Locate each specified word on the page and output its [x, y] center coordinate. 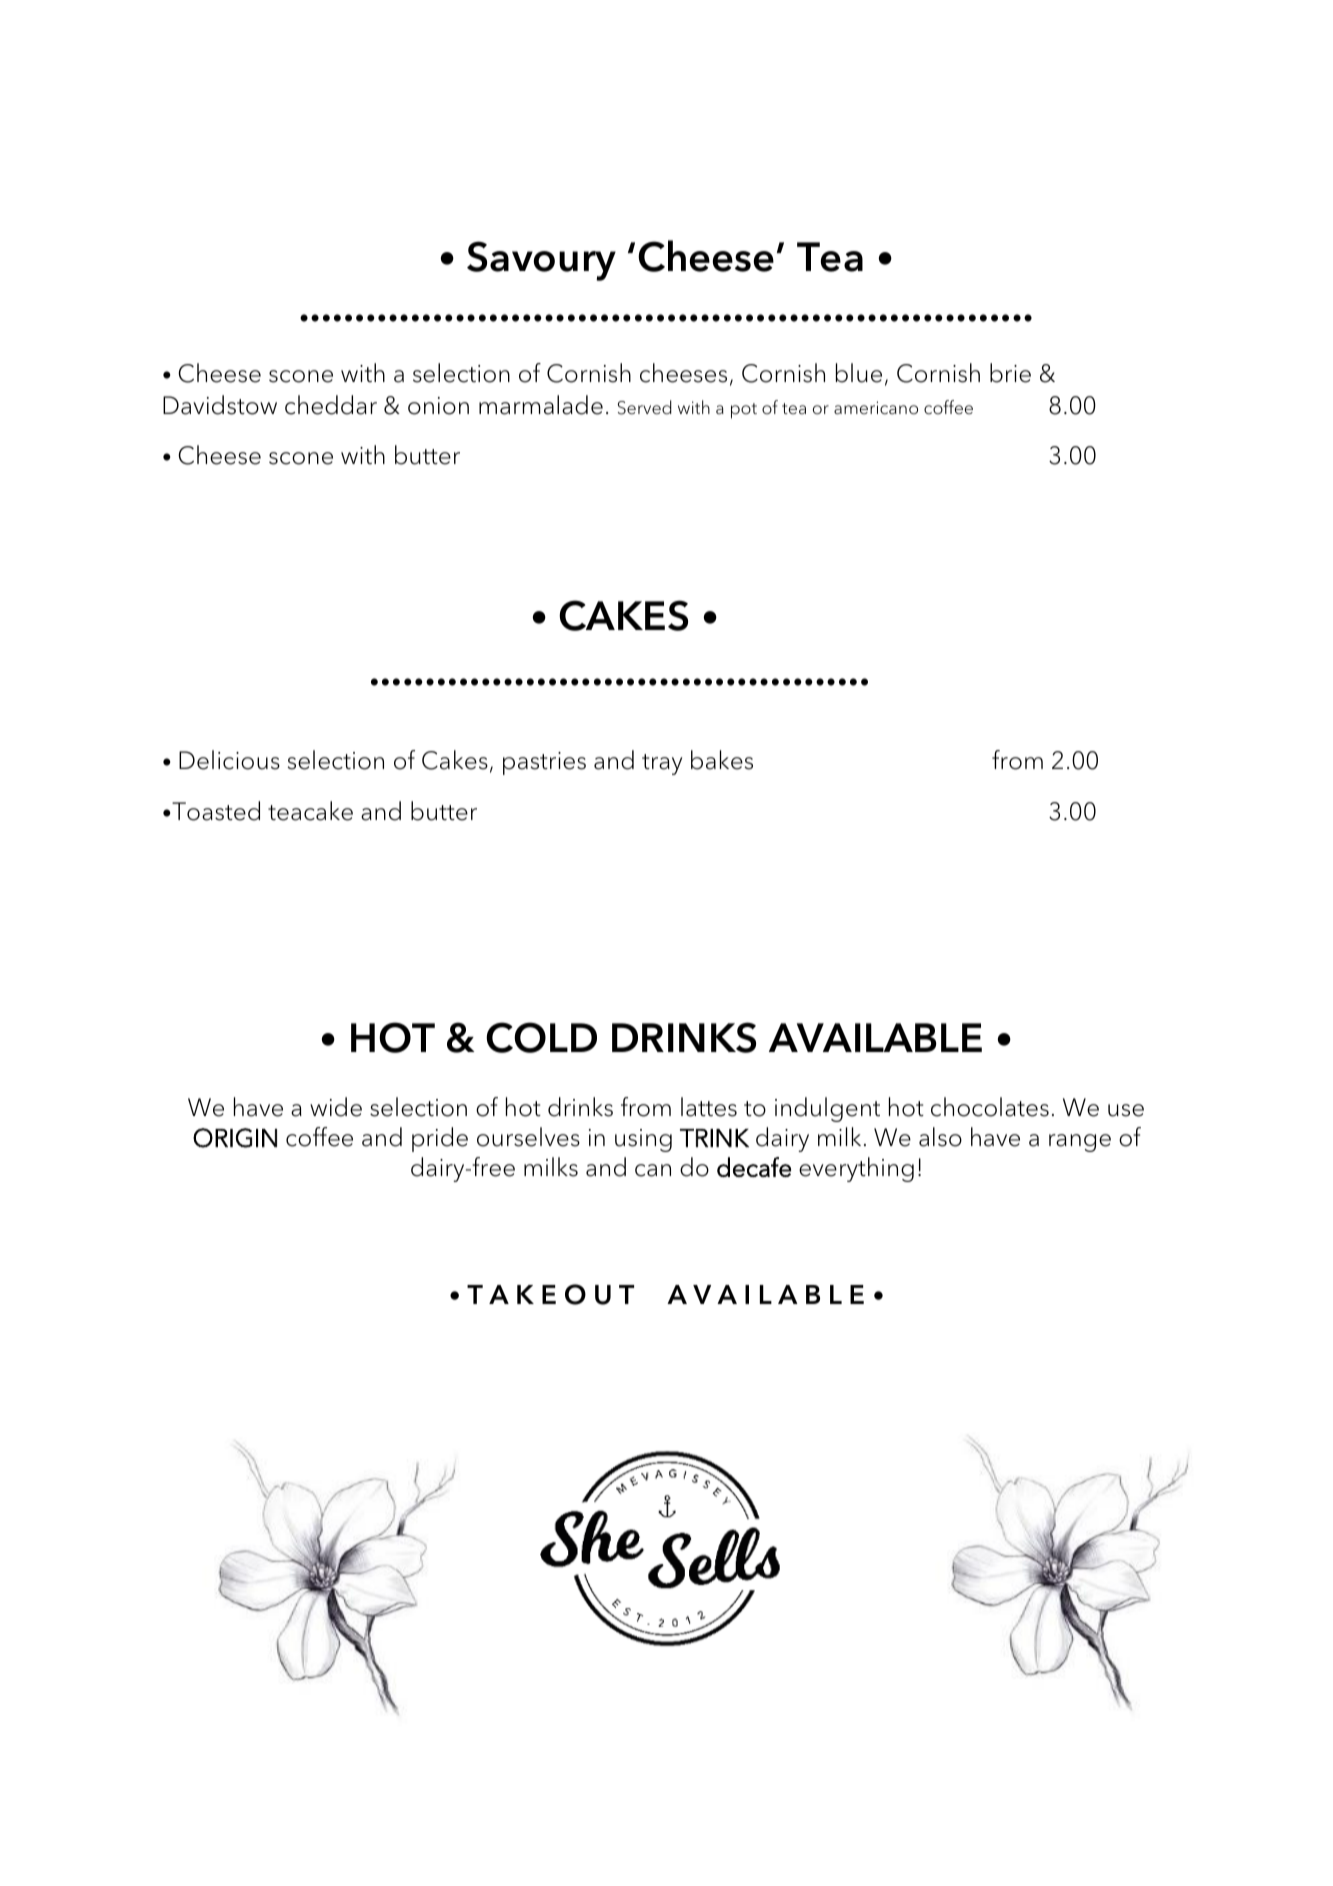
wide [336, 1107]
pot [744, 411]
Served [645, 407]
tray [662, 764]
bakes [722, 760]
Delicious [229, 760]
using [643, 1140]
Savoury [541, 261]
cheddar [331, 405]
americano [876, 408]
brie [1010, 373]
